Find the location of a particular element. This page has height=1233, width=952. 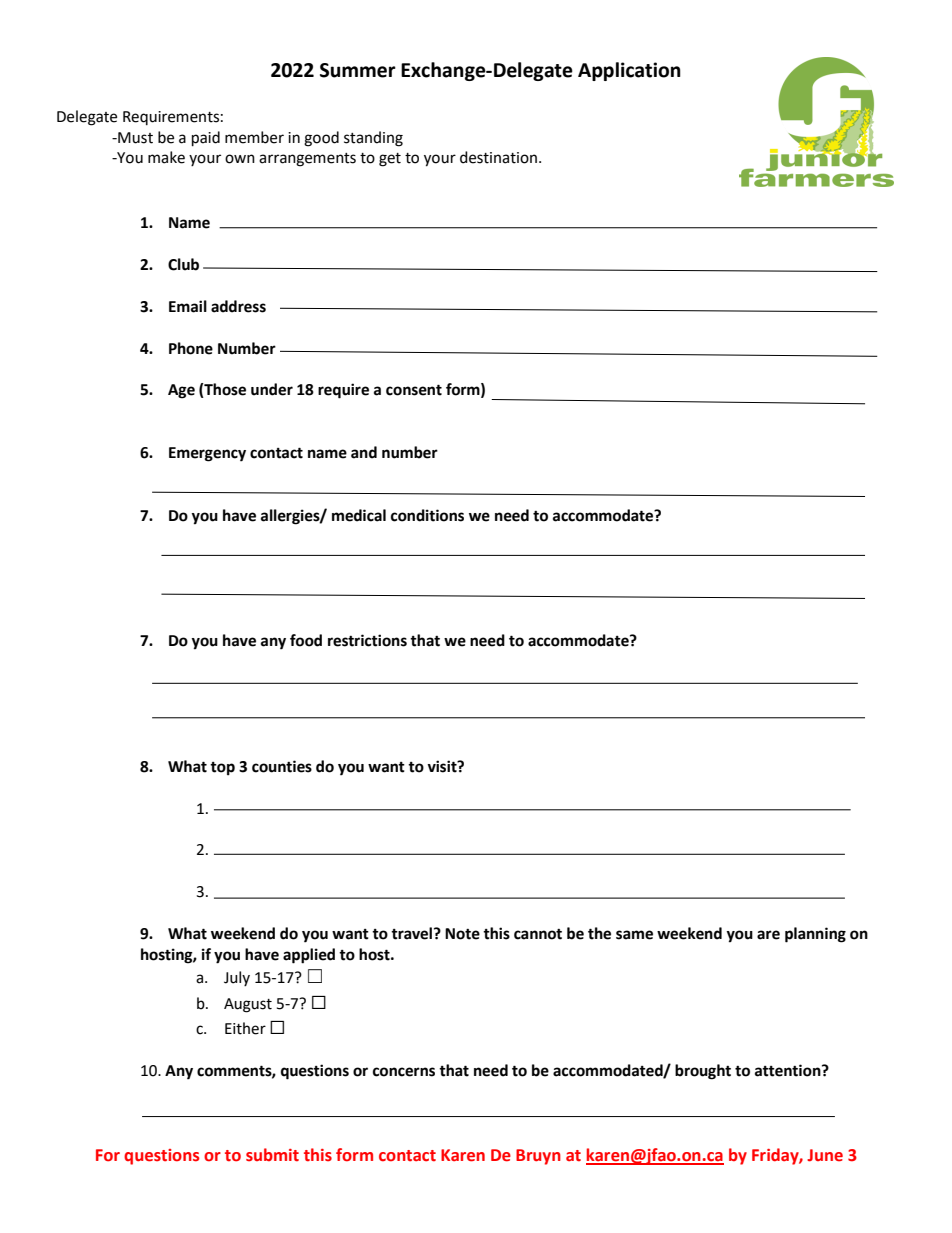

paid is located at coordinates (206, 139).
